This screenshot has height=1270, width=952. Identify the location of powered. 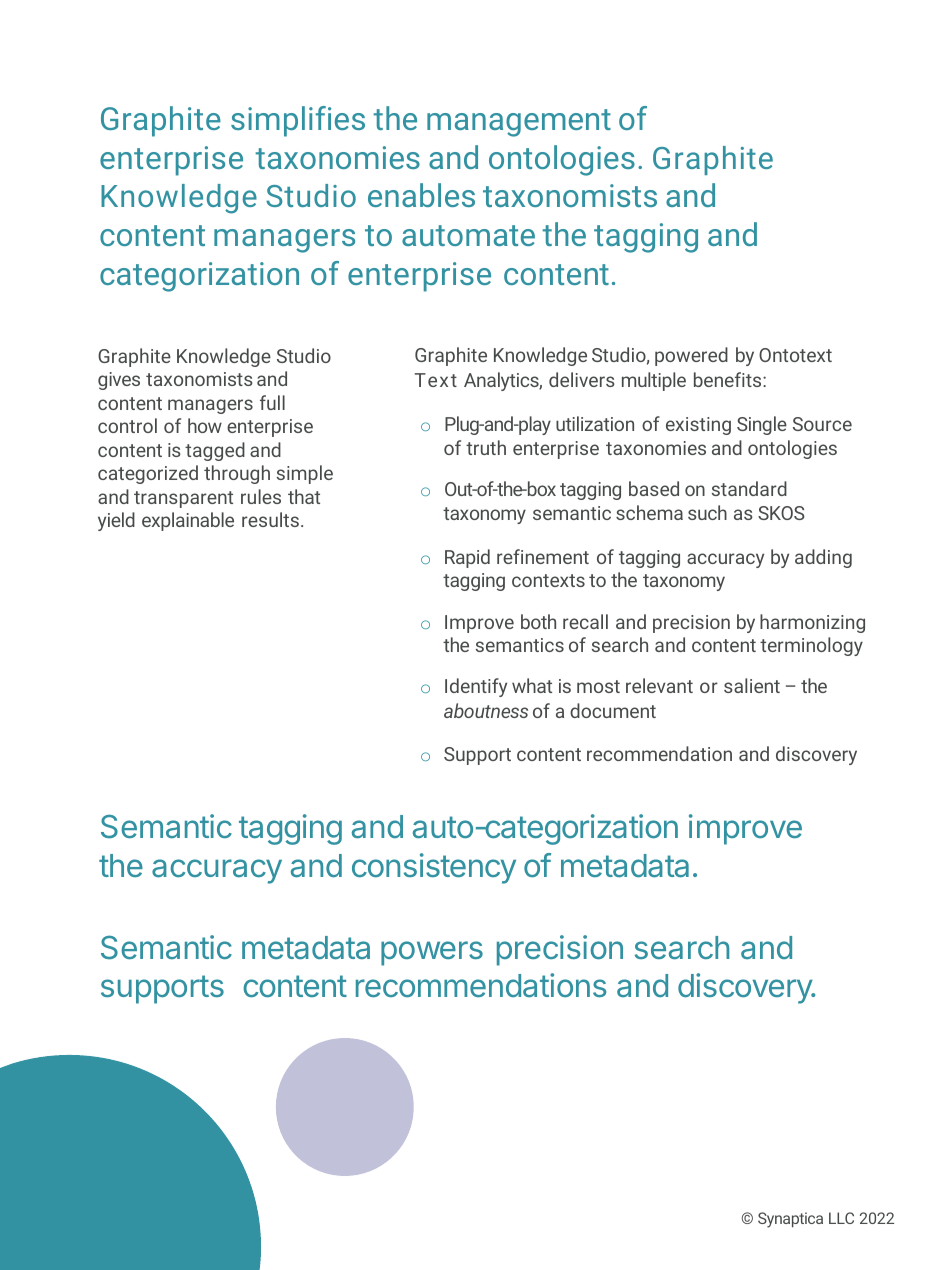
(691, 356).
